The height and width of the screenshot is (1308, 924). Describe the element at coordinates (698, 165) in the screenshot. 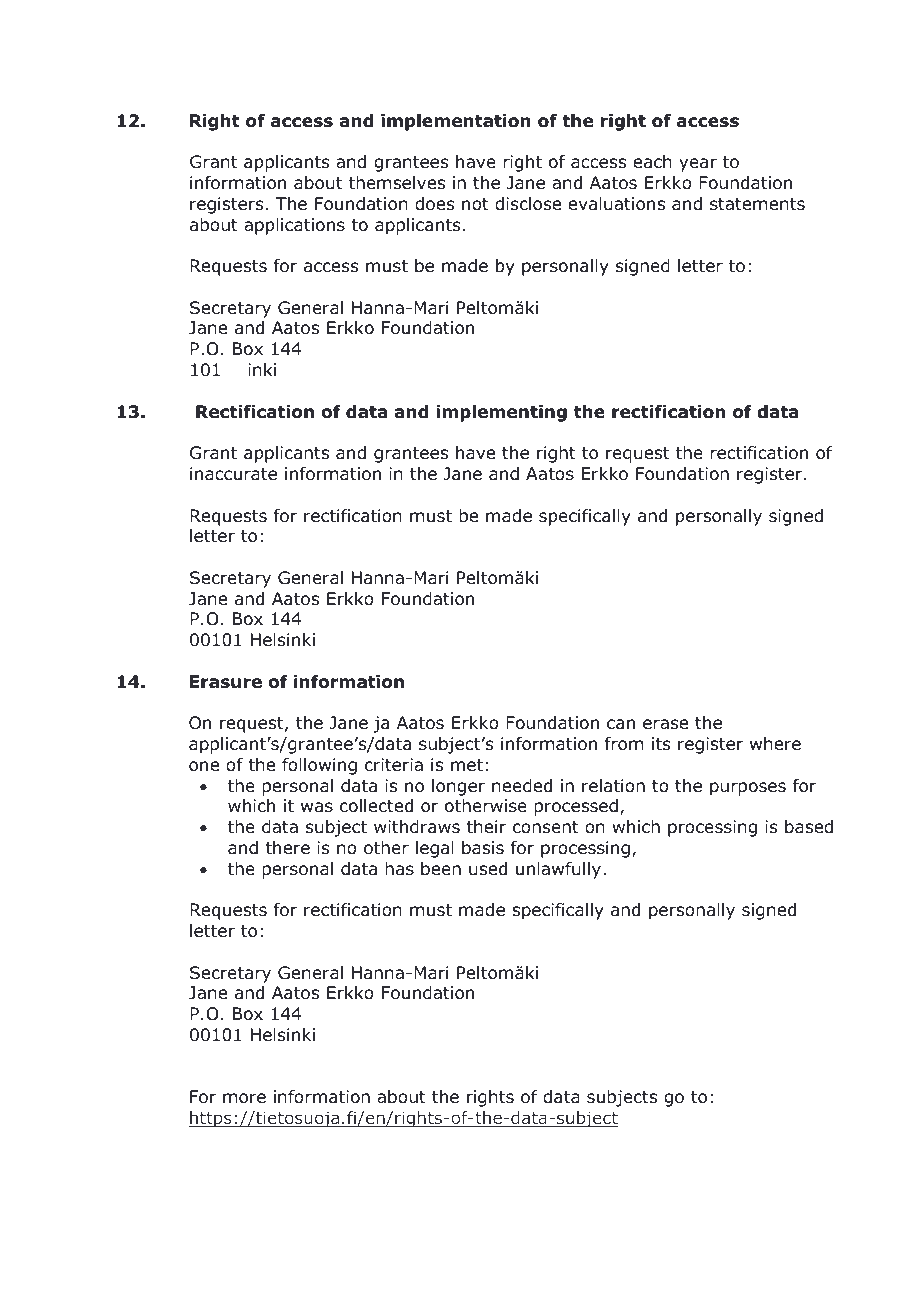

I see `year` at that location.
